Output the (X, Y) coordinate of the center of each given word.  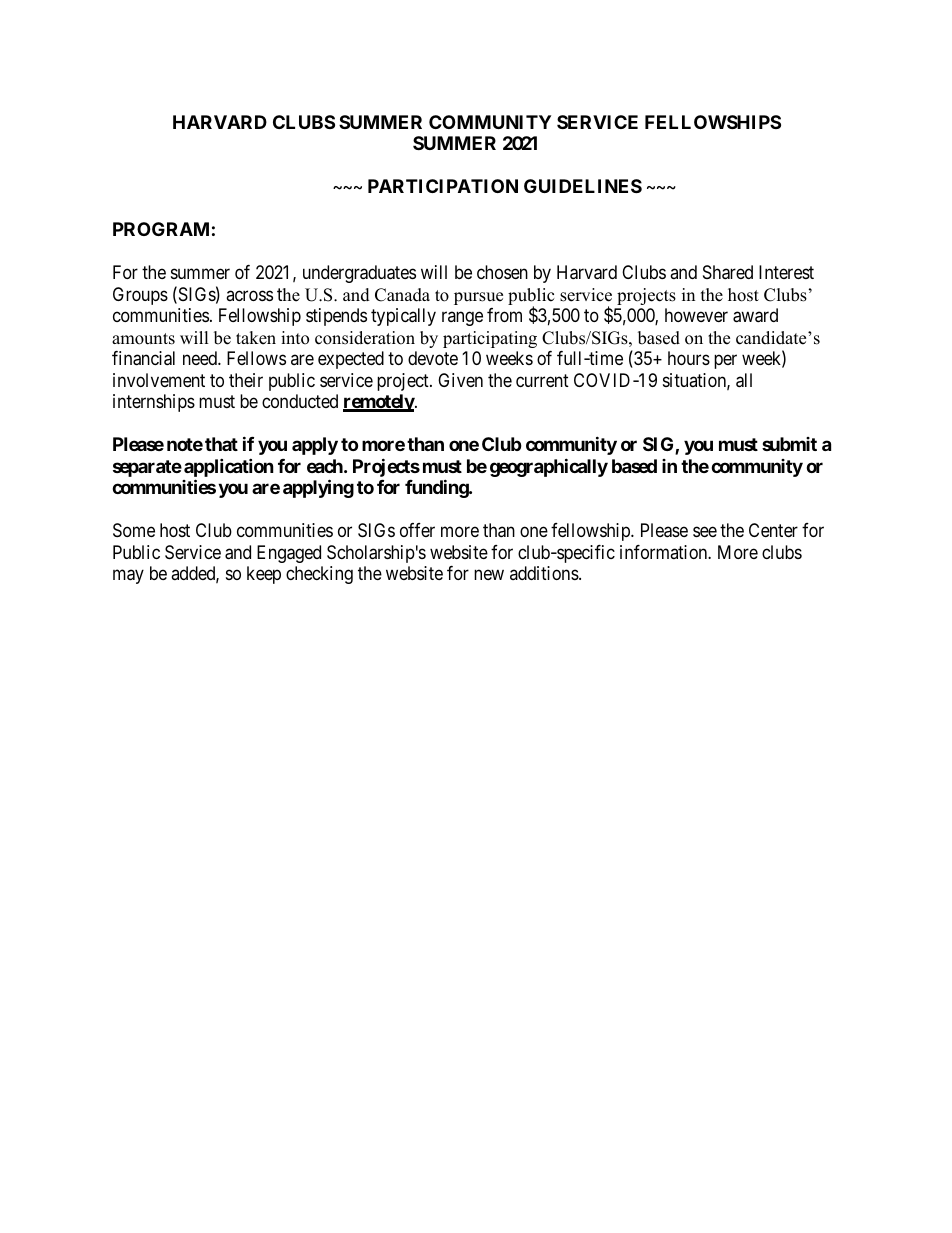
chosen (502, 272)
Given (460, 380)
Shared (728, 272)
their (246, 380)
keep (264, 575)
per (725, 362)
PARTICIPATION (443, 186)
